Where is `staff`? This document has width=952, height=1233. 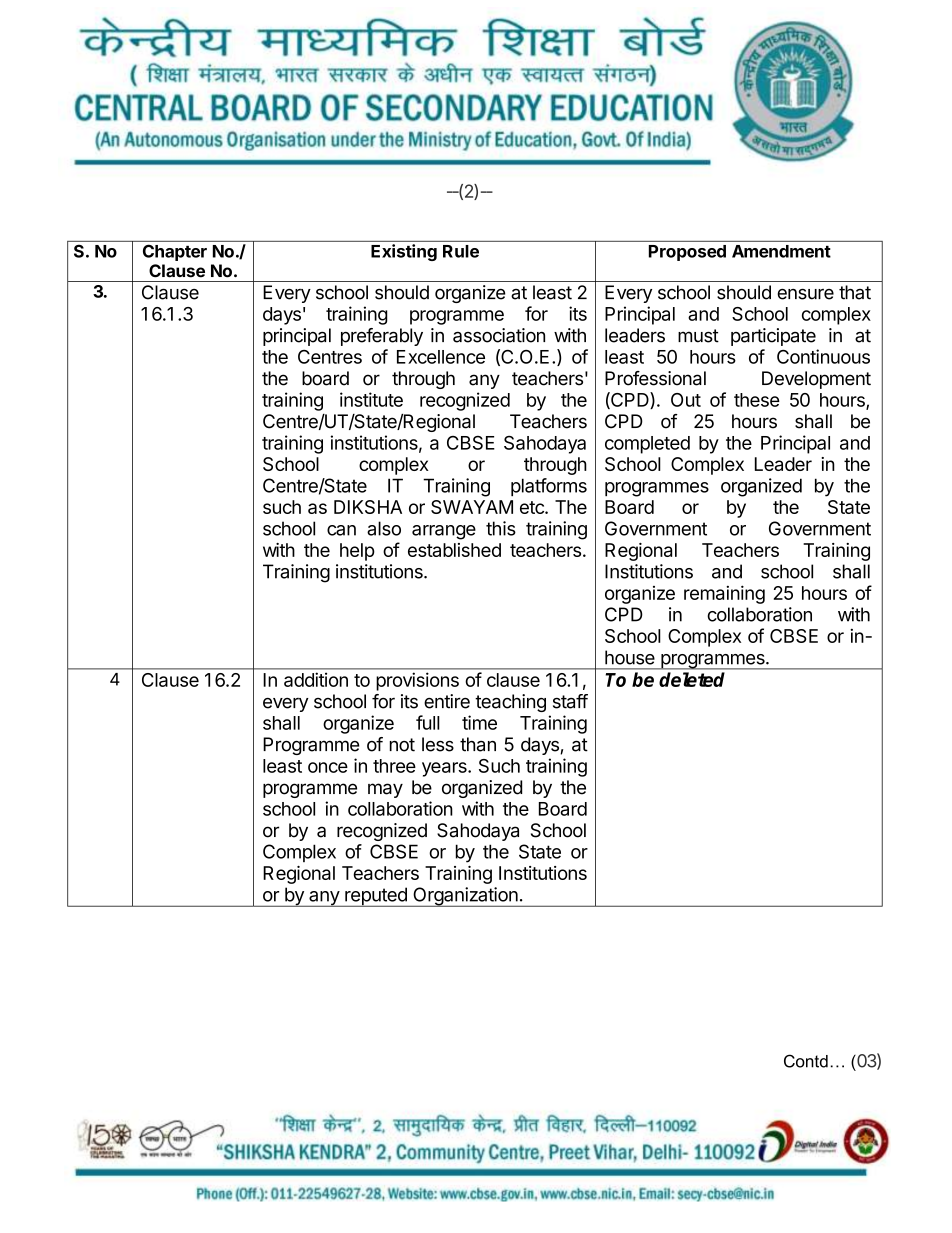 staff is located at coordinates (570, 701).
